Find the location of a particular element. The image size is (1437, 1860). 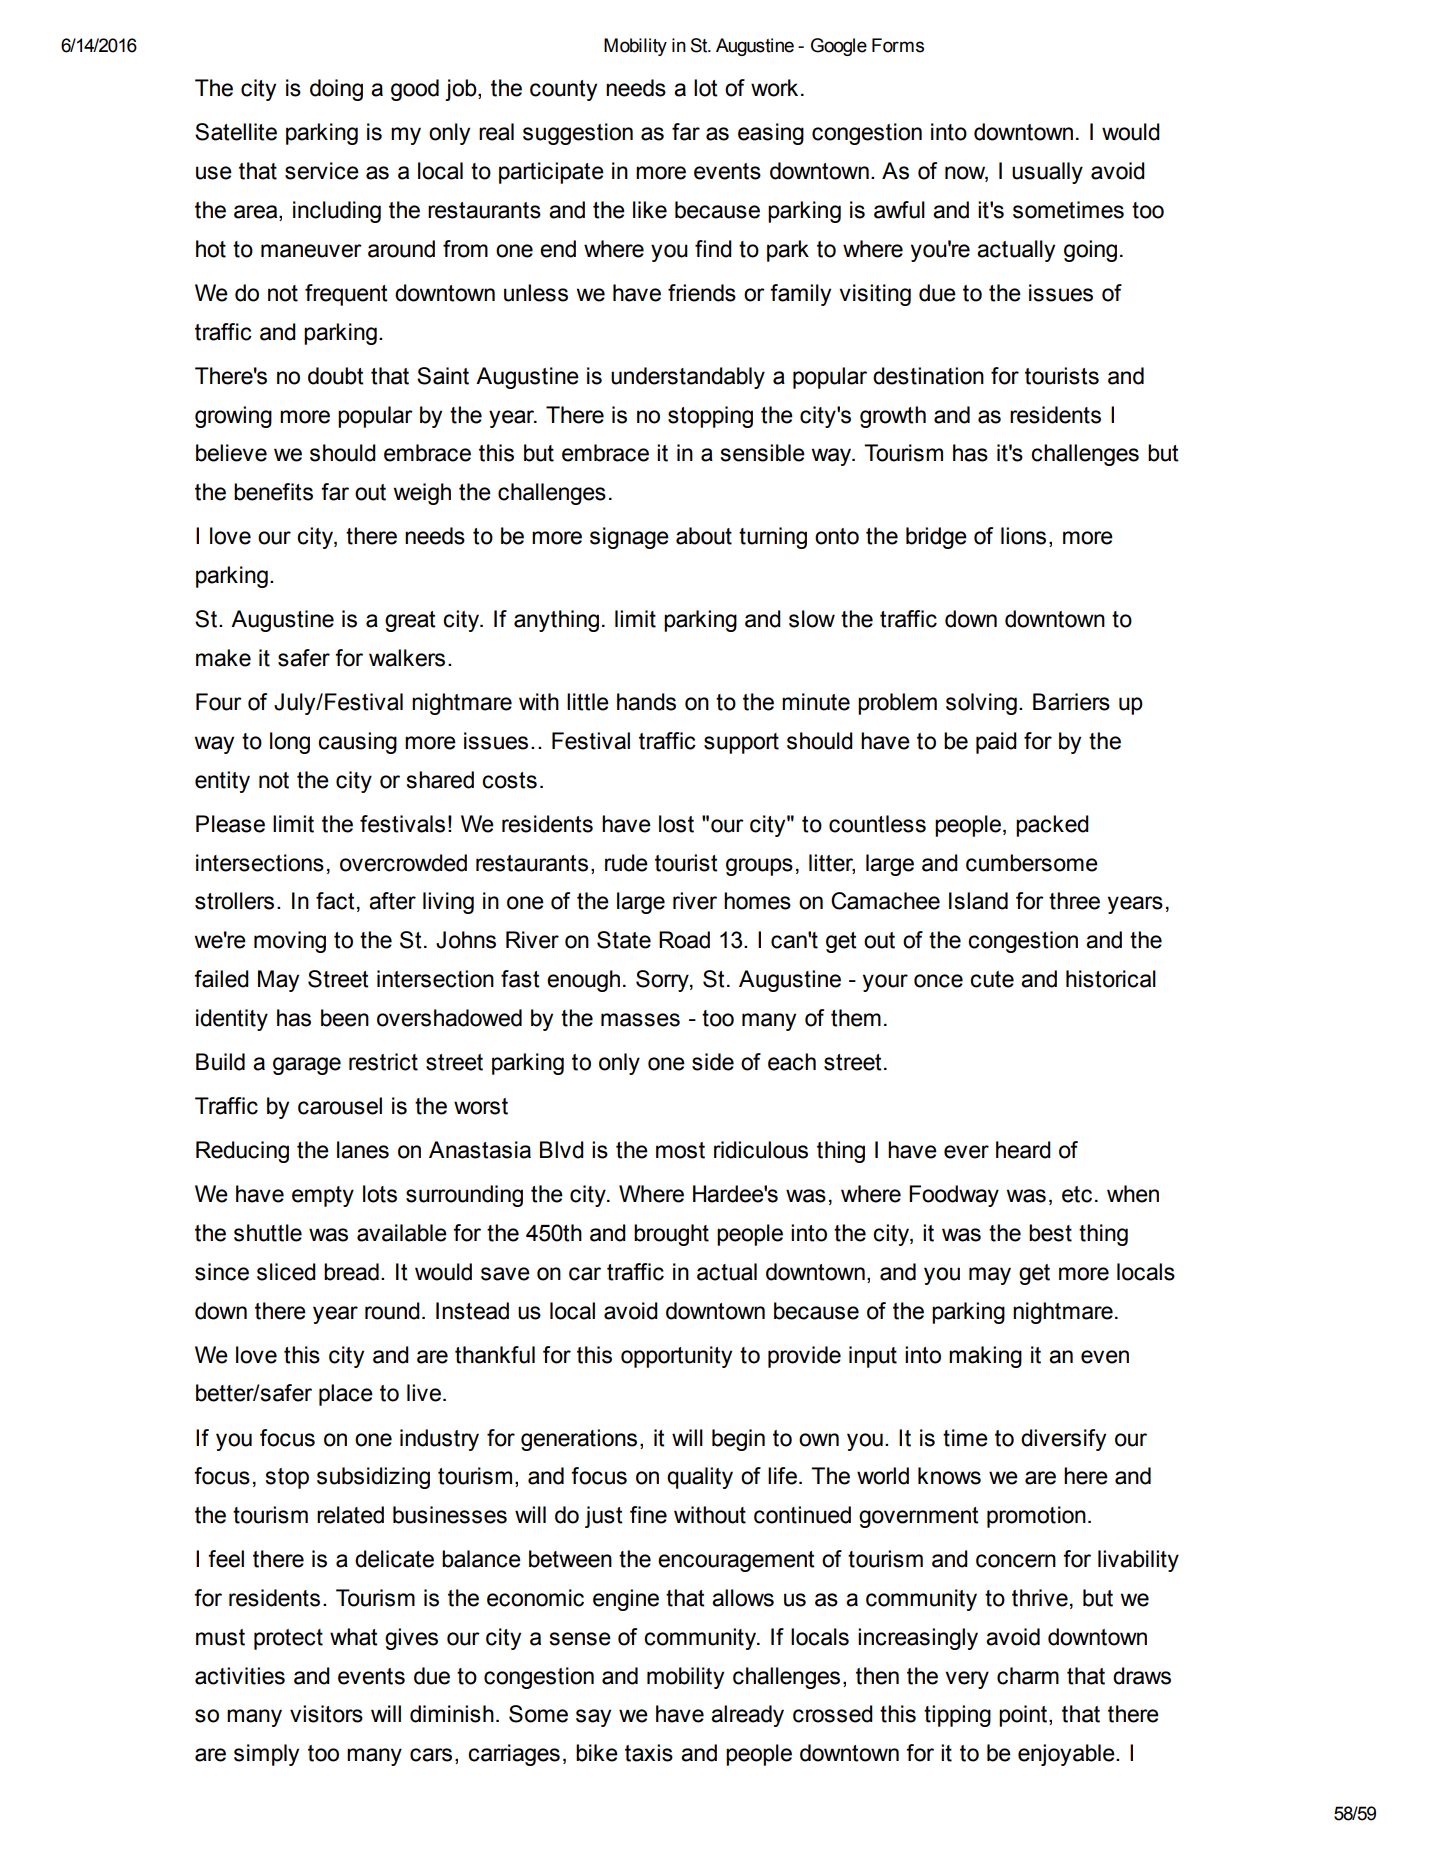

fact is located at coordinates (335, 901).
